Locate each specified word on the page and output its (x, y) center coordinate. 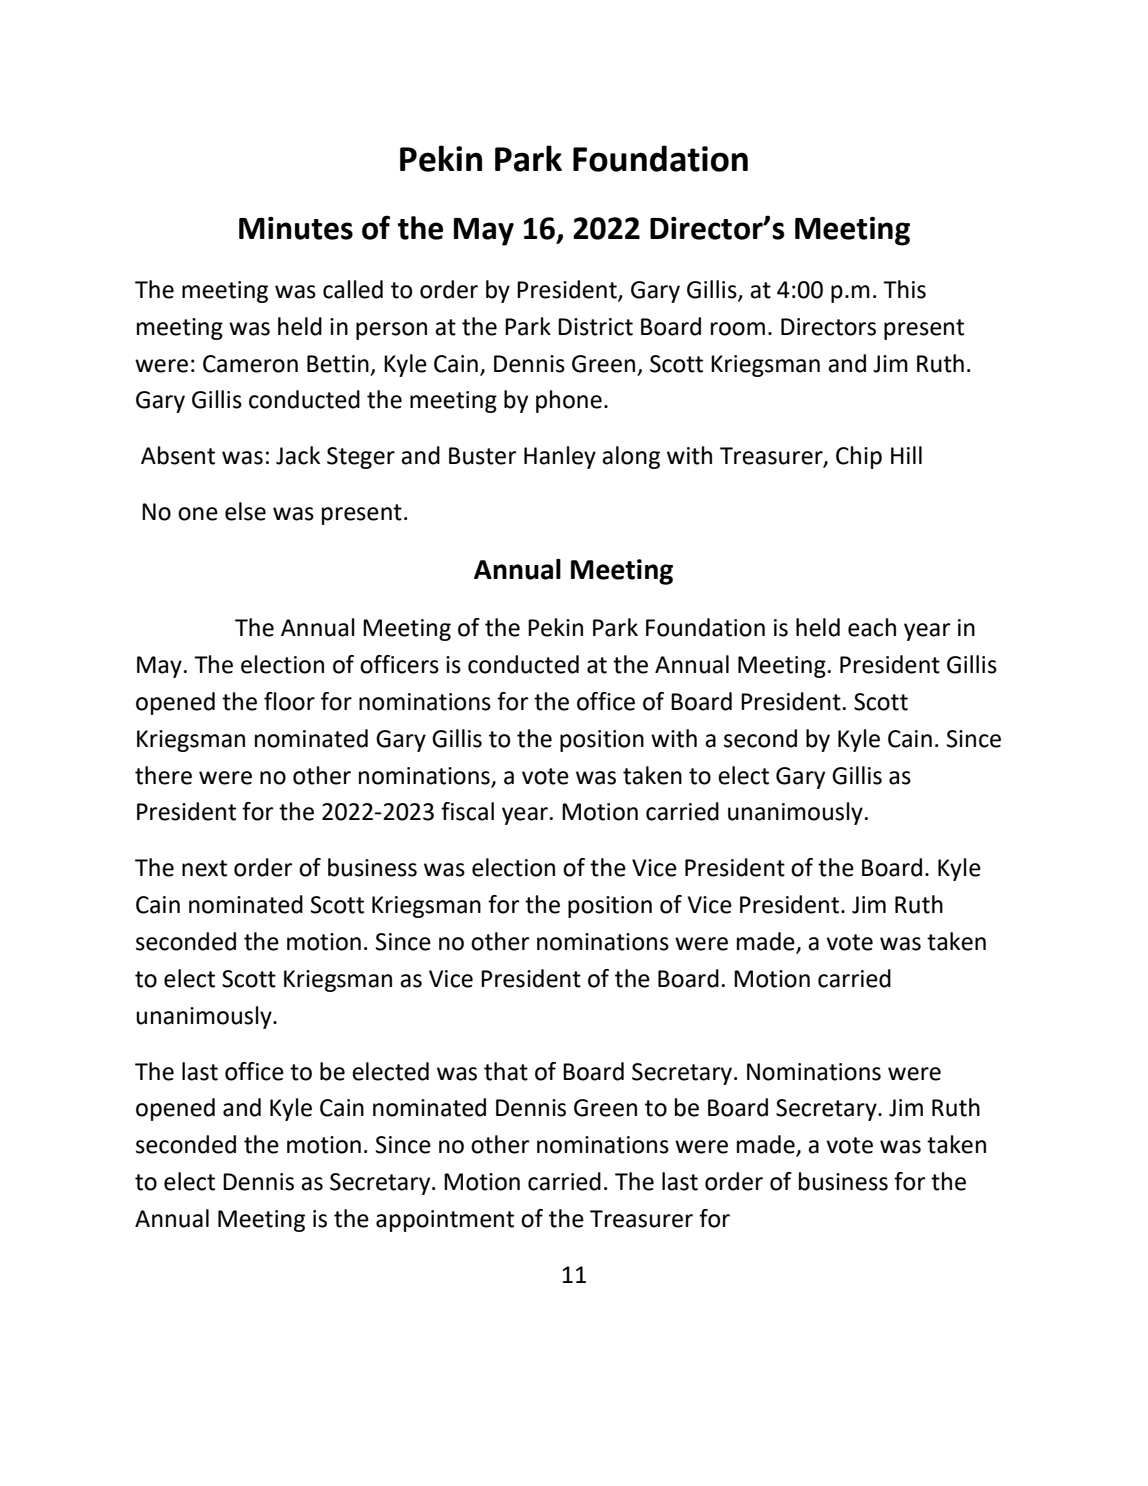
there (163, 775)
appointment (445, 1221)
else (245, 511)
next (204, 868)
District (595, 327)
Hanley (560, 457)
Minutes (296, 228)
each (872, 627)
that (506, 1071)
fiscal (467, 811)
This (904, 289)
